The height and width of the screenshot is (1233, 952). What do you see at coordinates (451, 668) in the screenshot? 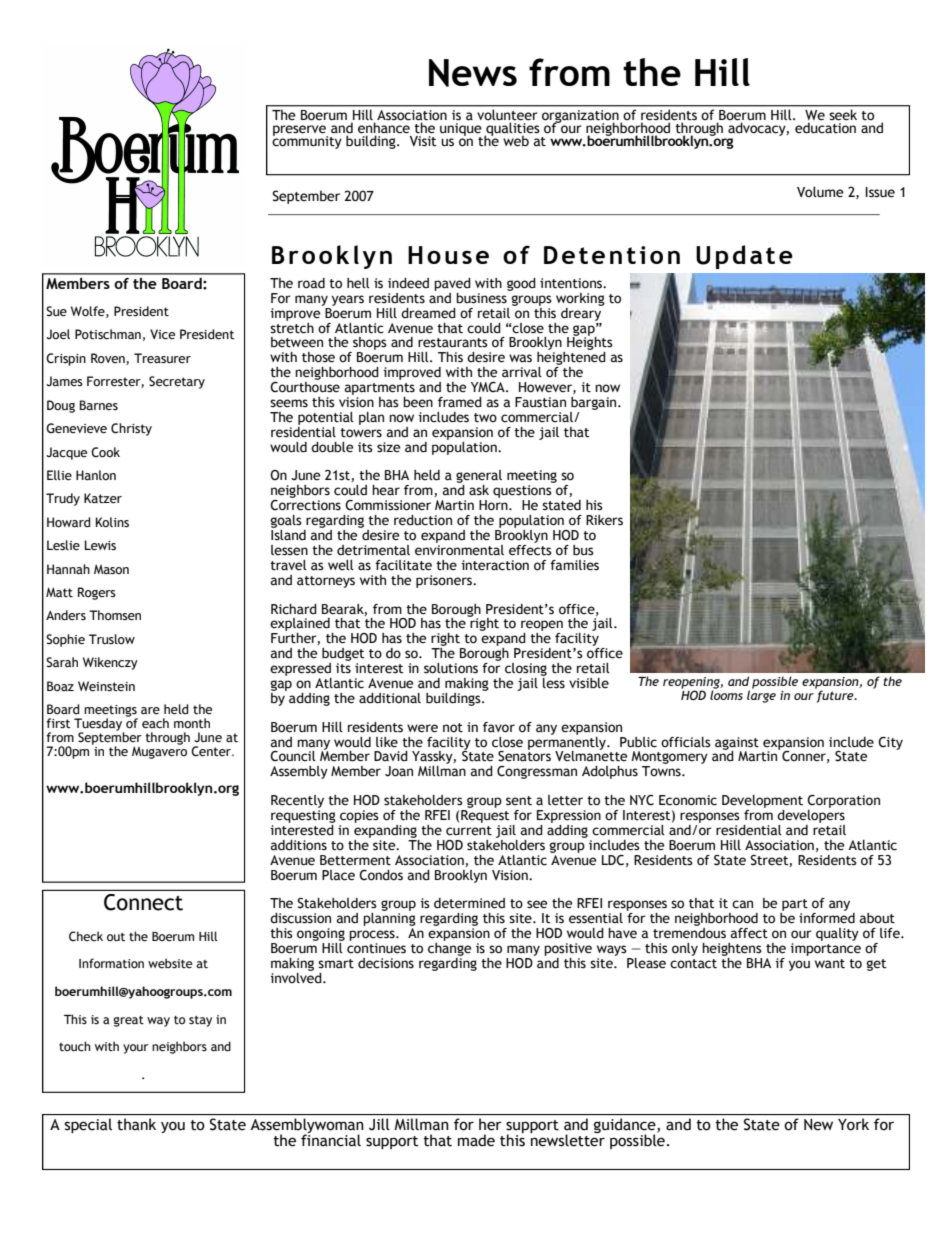
I see `solutions` at bounding box center [451, 668].
